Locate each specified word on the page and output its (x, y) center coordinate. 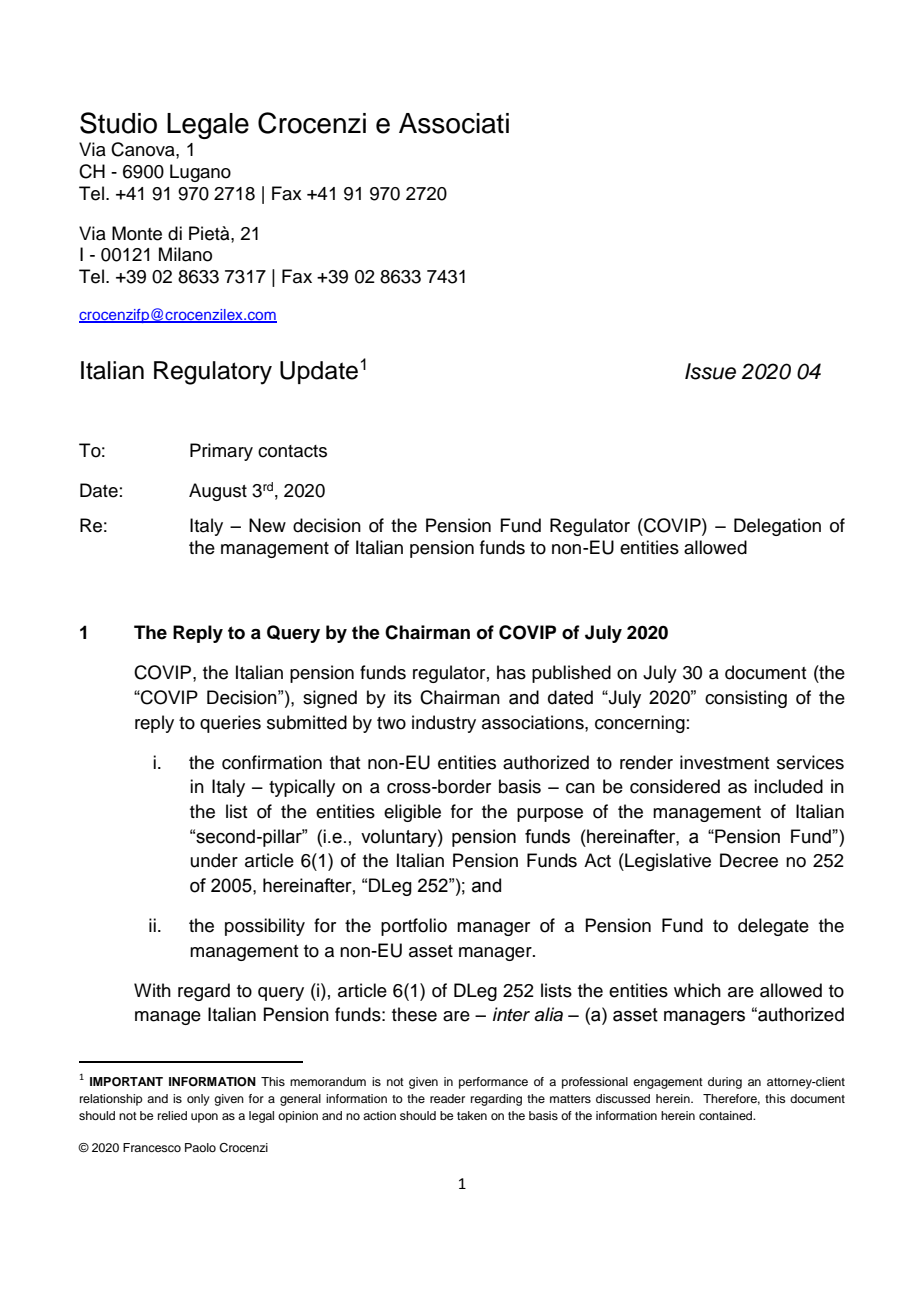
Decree (749, 860)
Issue (710, 371)
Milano (185, 254)
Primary (221, 452)
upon (204, 1118)
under (214, 860)
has (511, 672)
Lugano (200, 173)
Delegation (777, 527)
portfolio (414, 927)
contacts (292, 451)
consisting (746, 699)
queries (230, 724)
